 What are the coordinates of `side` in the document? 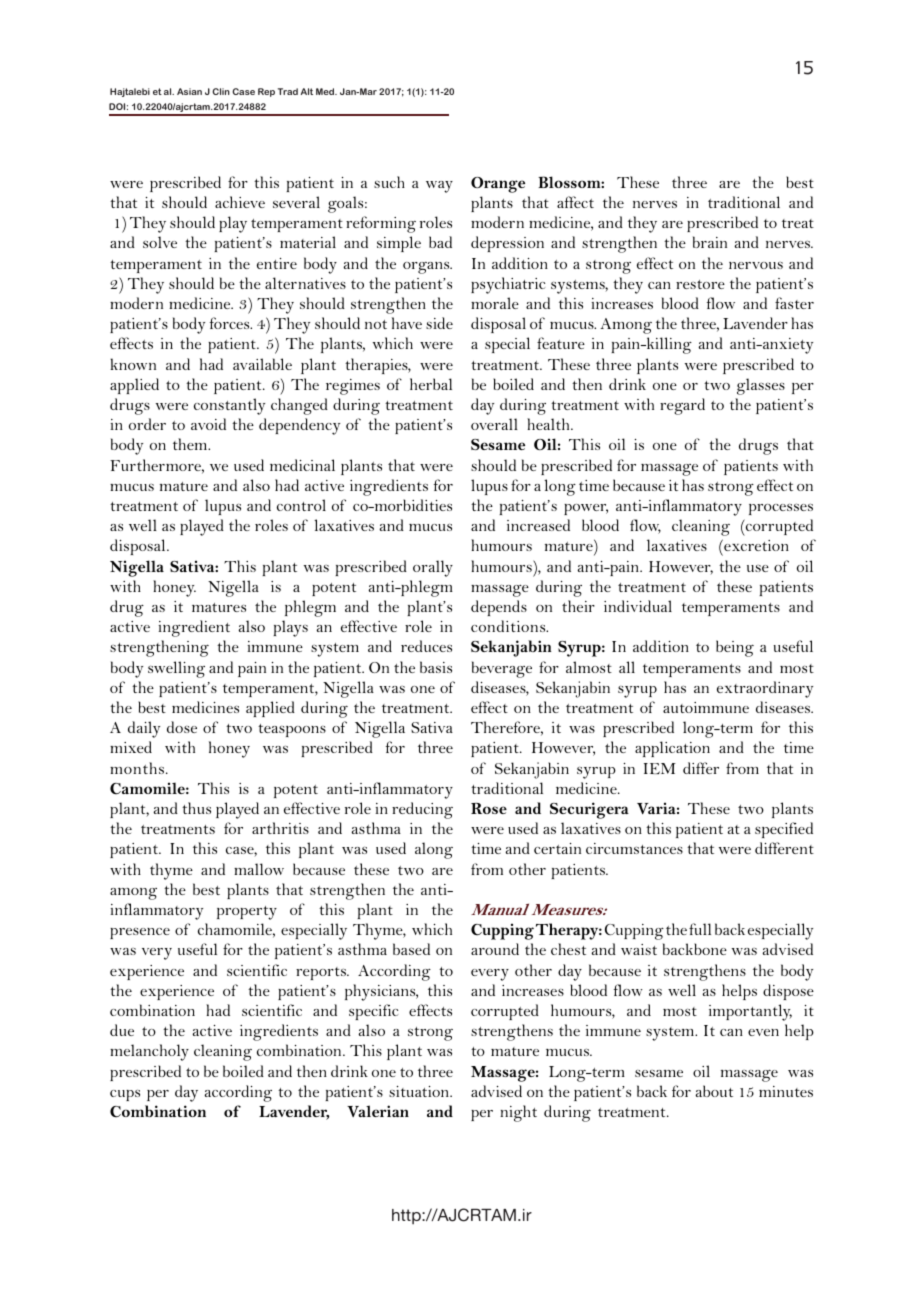 It's located at (439, 323).
